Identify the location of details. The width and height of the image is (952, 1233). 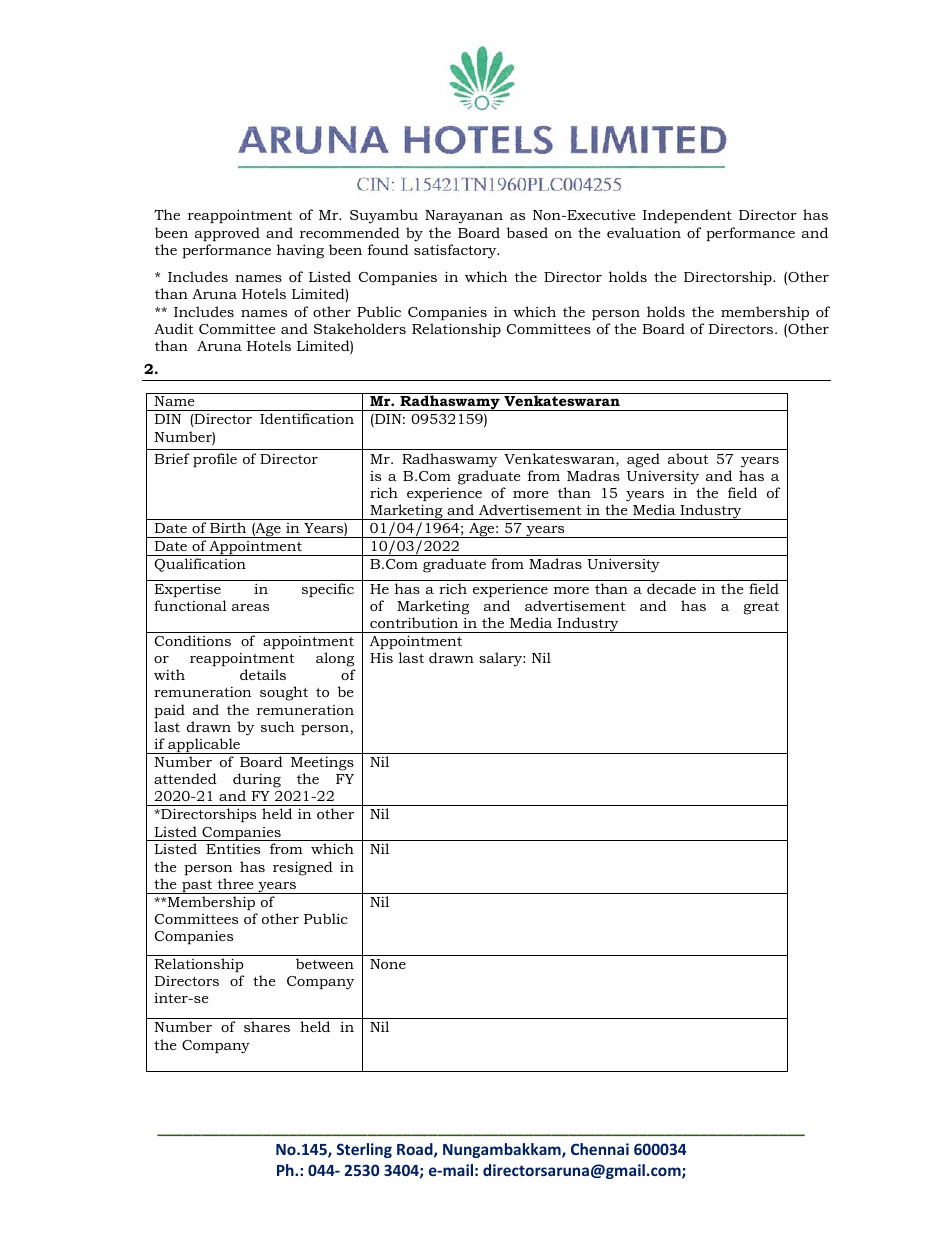
(263, 674).
